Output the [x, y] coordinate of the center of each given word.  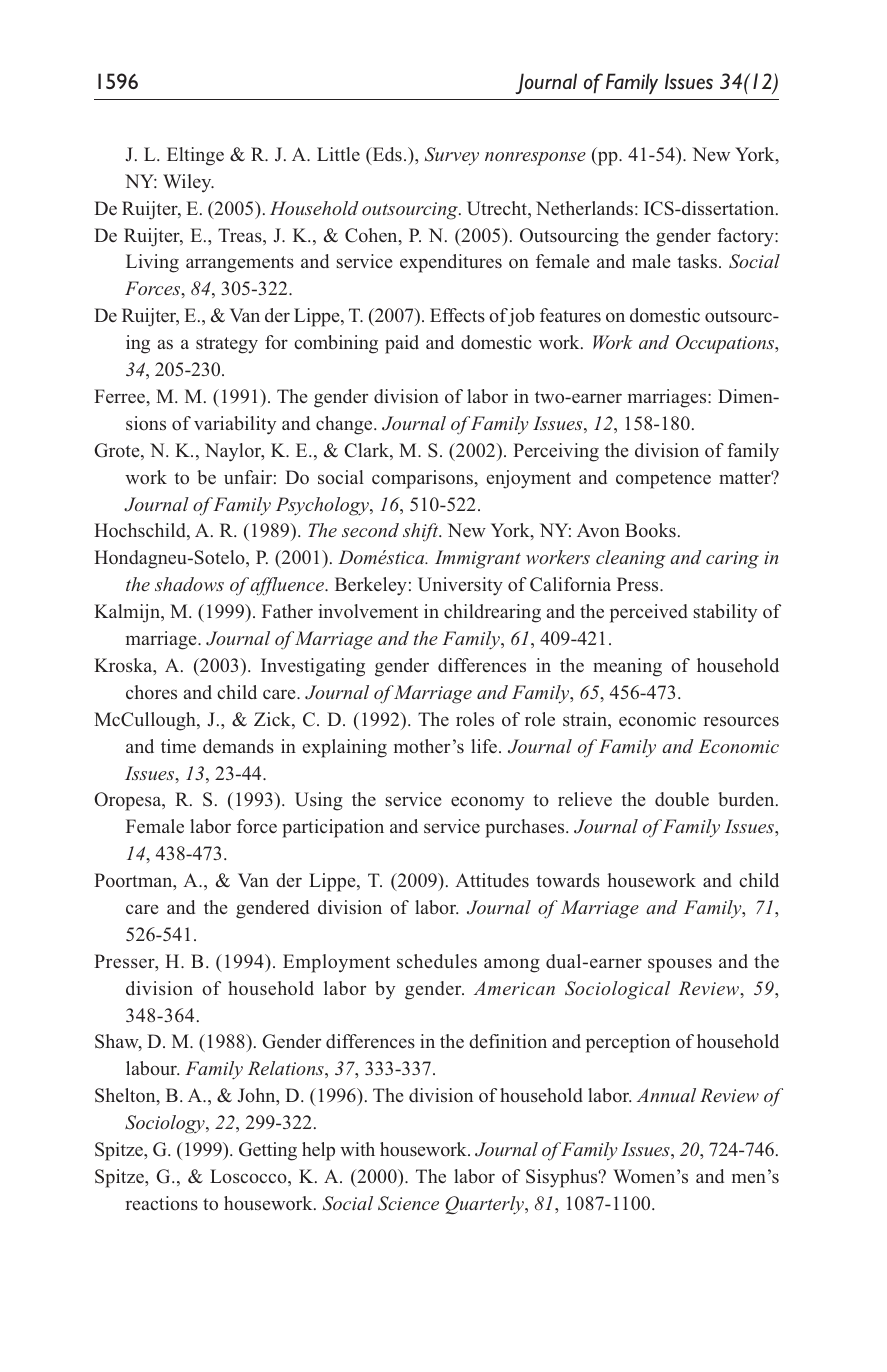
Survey [452, 156]
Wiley [188, 183]
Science [408, 1203]
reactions [162, 1203]
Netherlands [584, 208]
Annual [666, 1095]
